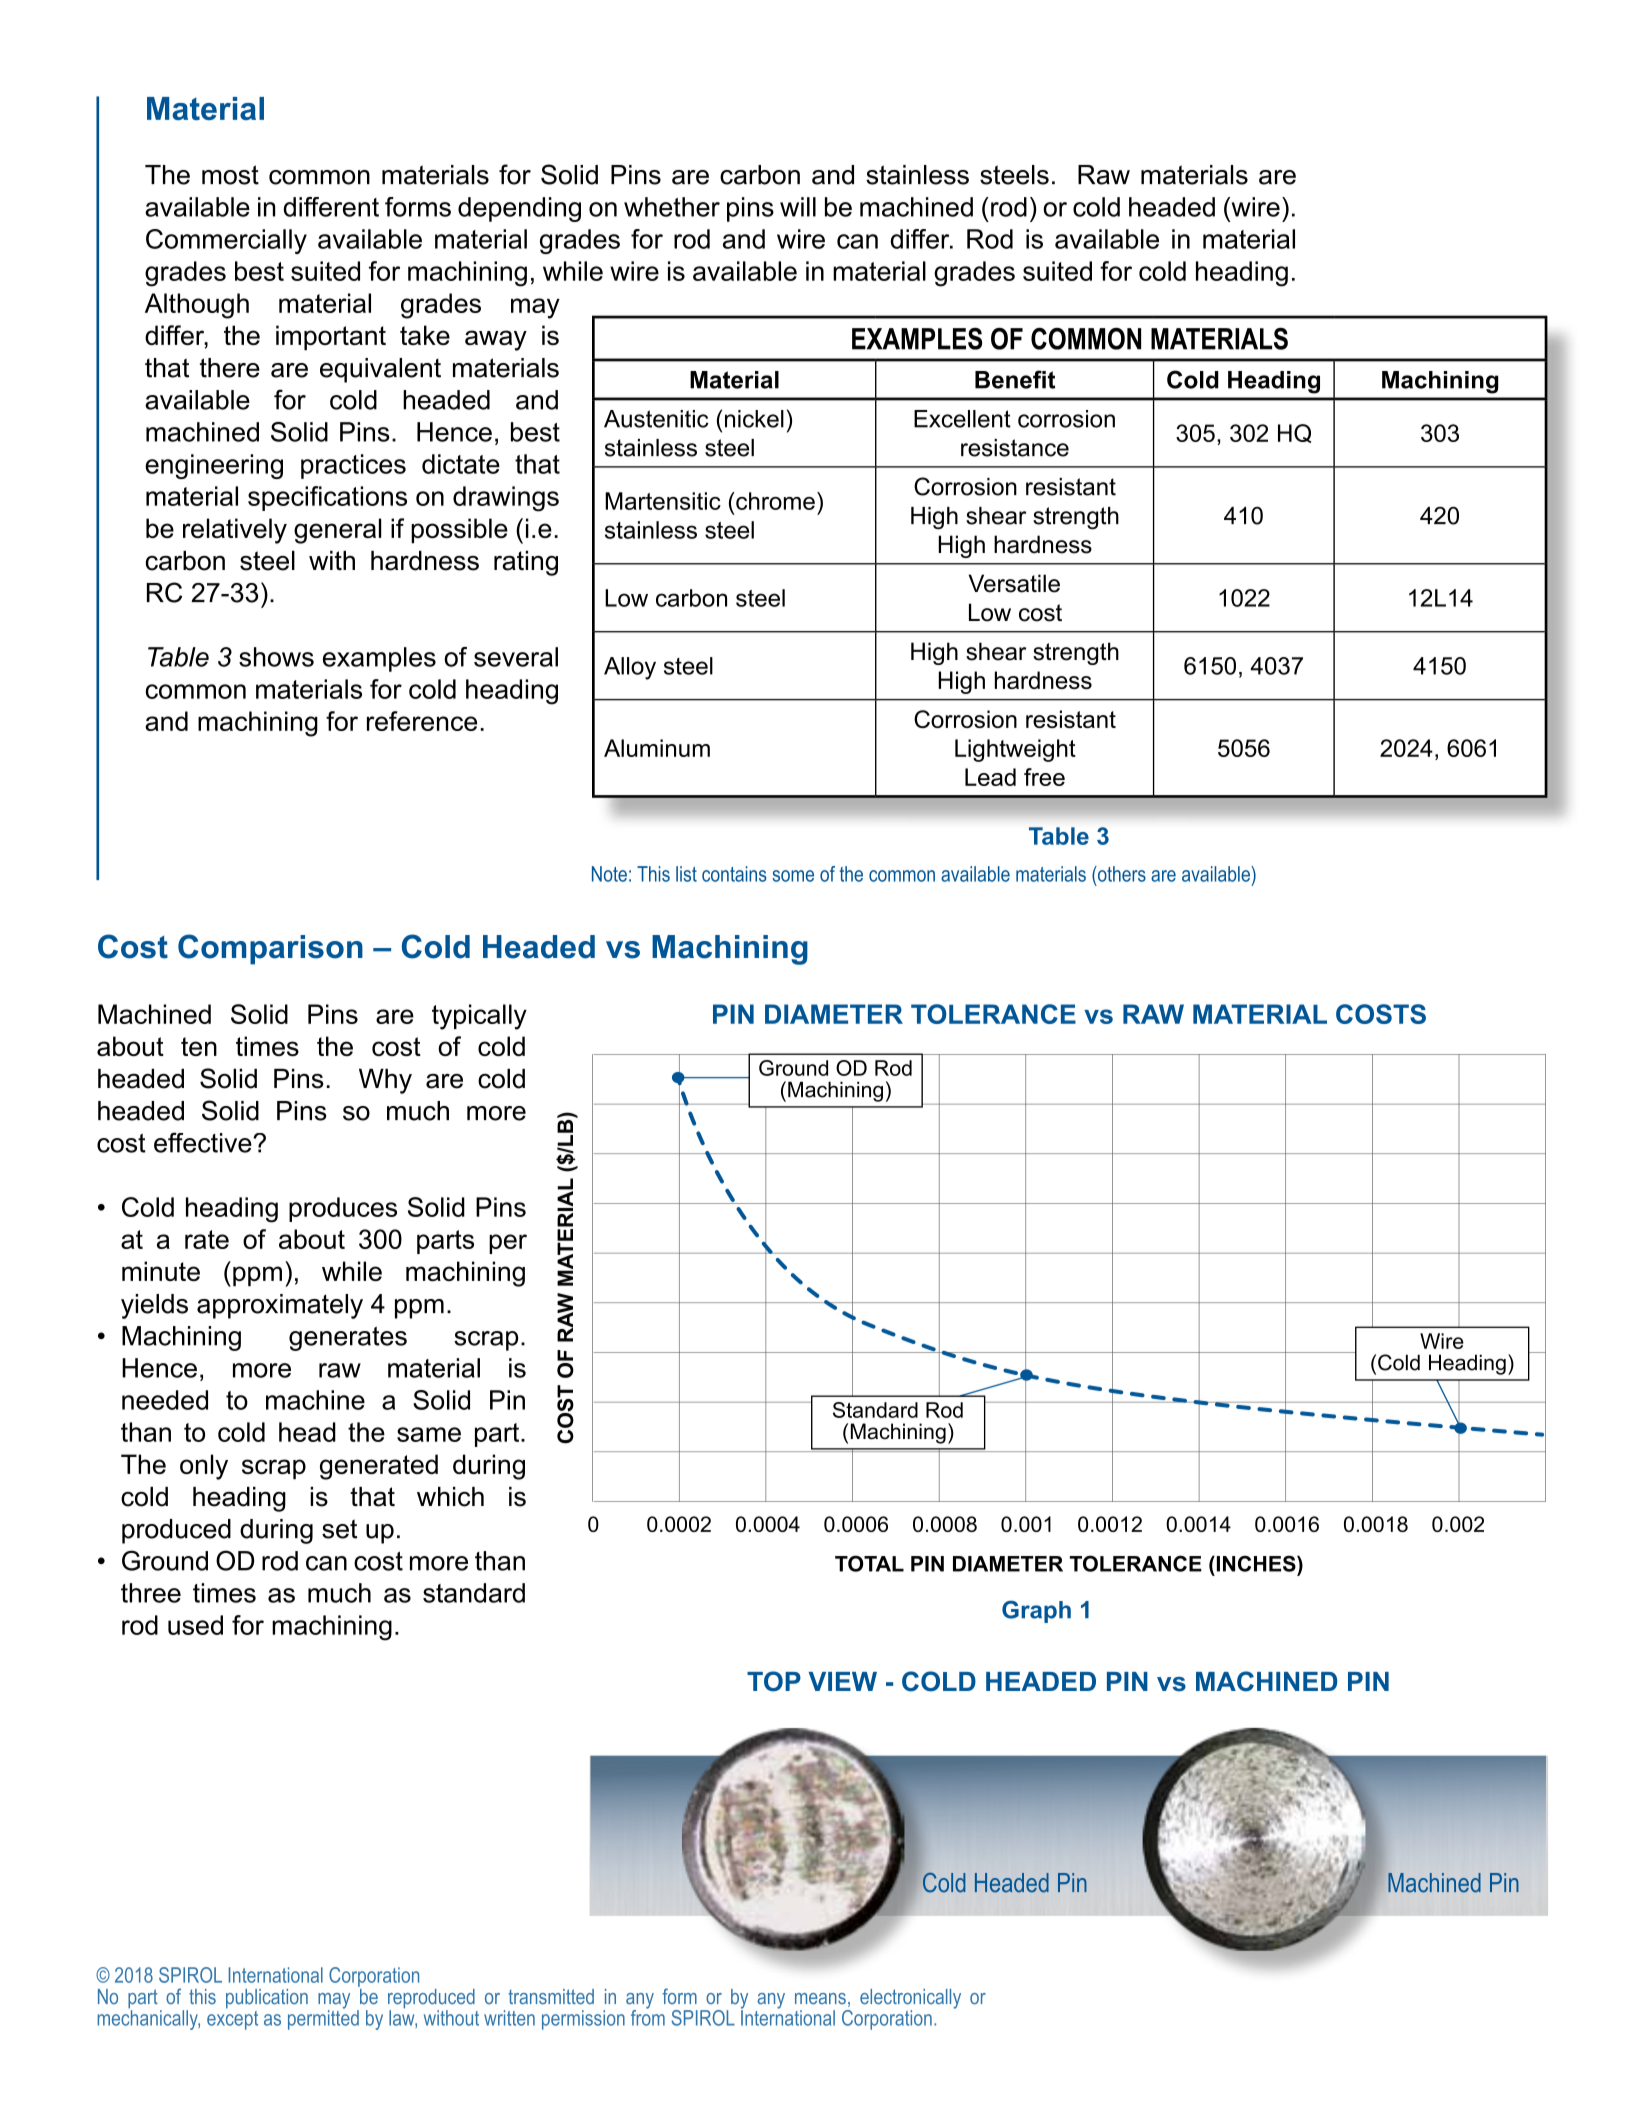 The image size is (1640, 2122). I want to click on effective, so click(204, 1142).
